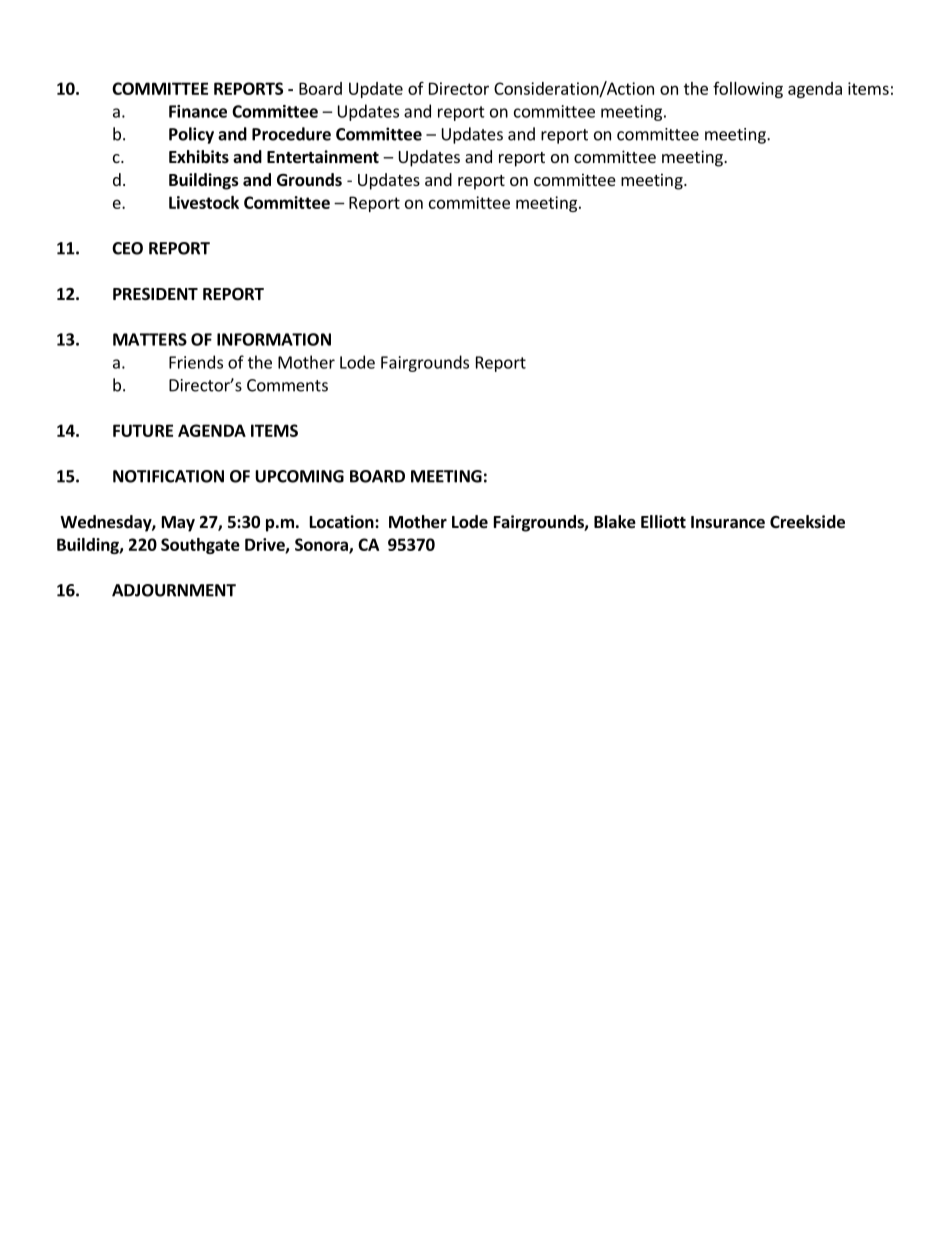 This screenshot has height=1233, width=952. What do you see at coordinates (663, 521) in the screenshot?
I see `Elliott` at bounding box center [663, 521].
